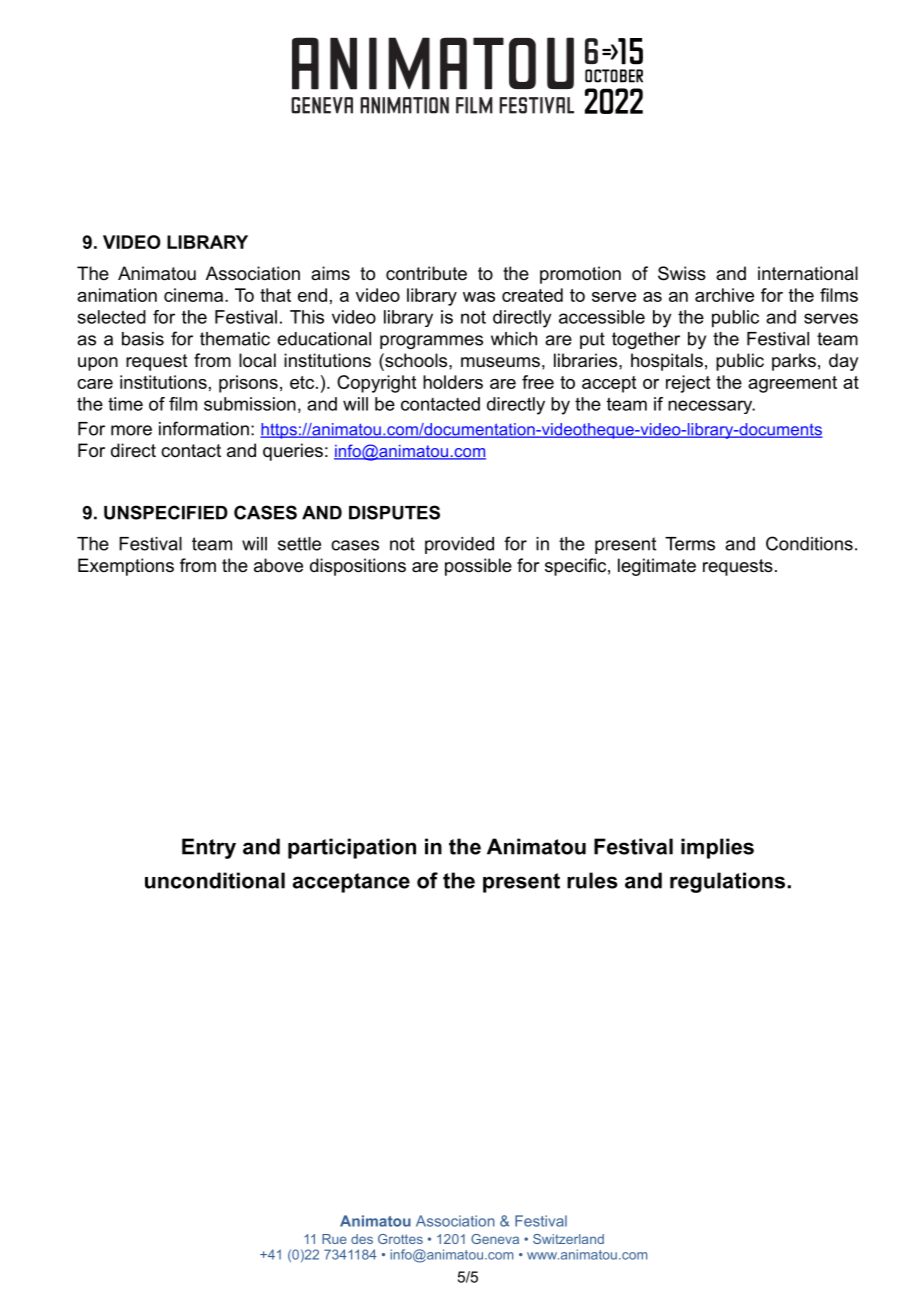  What do you see at coordinates (117, 295) in the screenshot?
I see `animation` at bounding box center [117, 295].
